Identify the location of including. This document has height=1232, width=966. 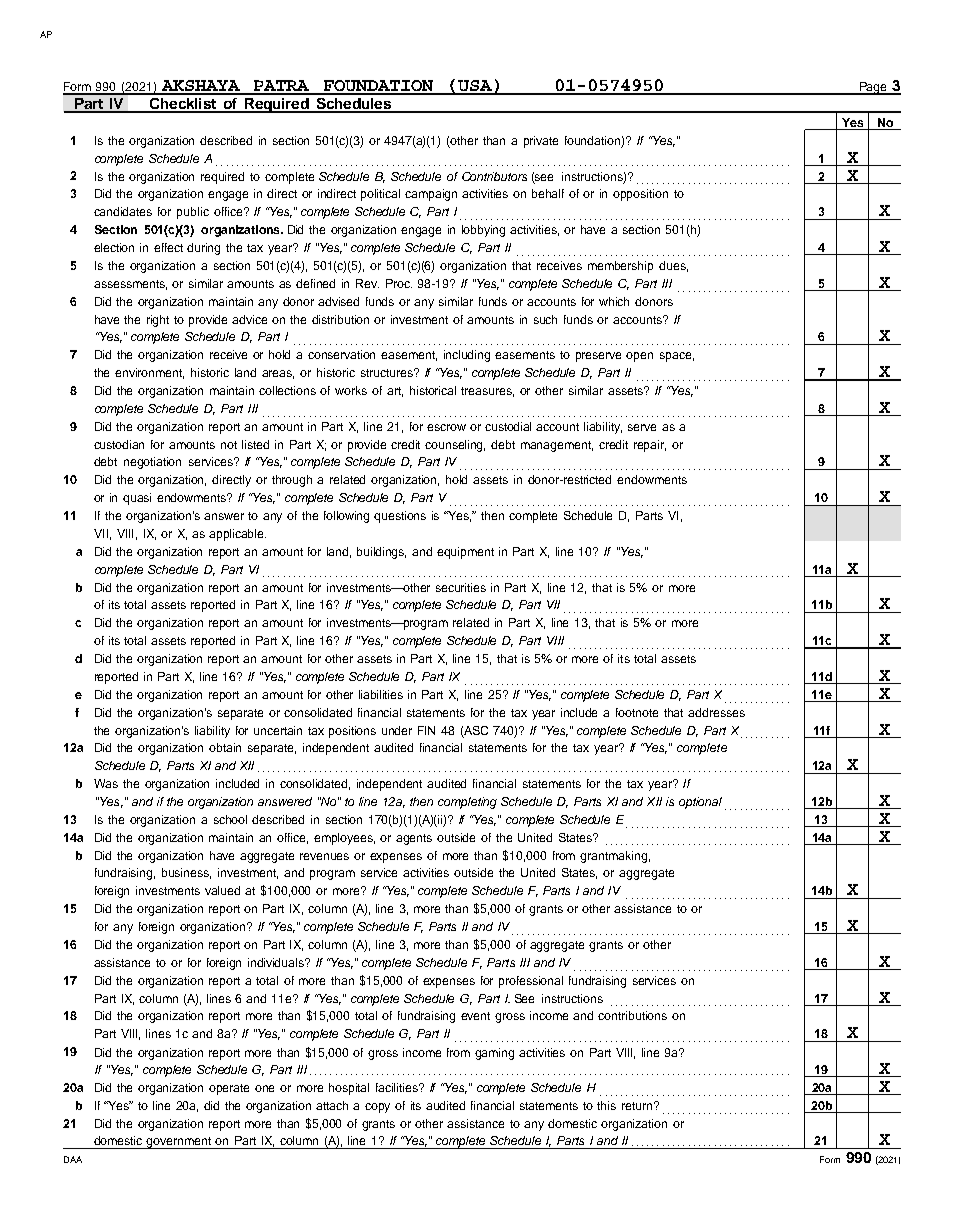
(467, 356).
